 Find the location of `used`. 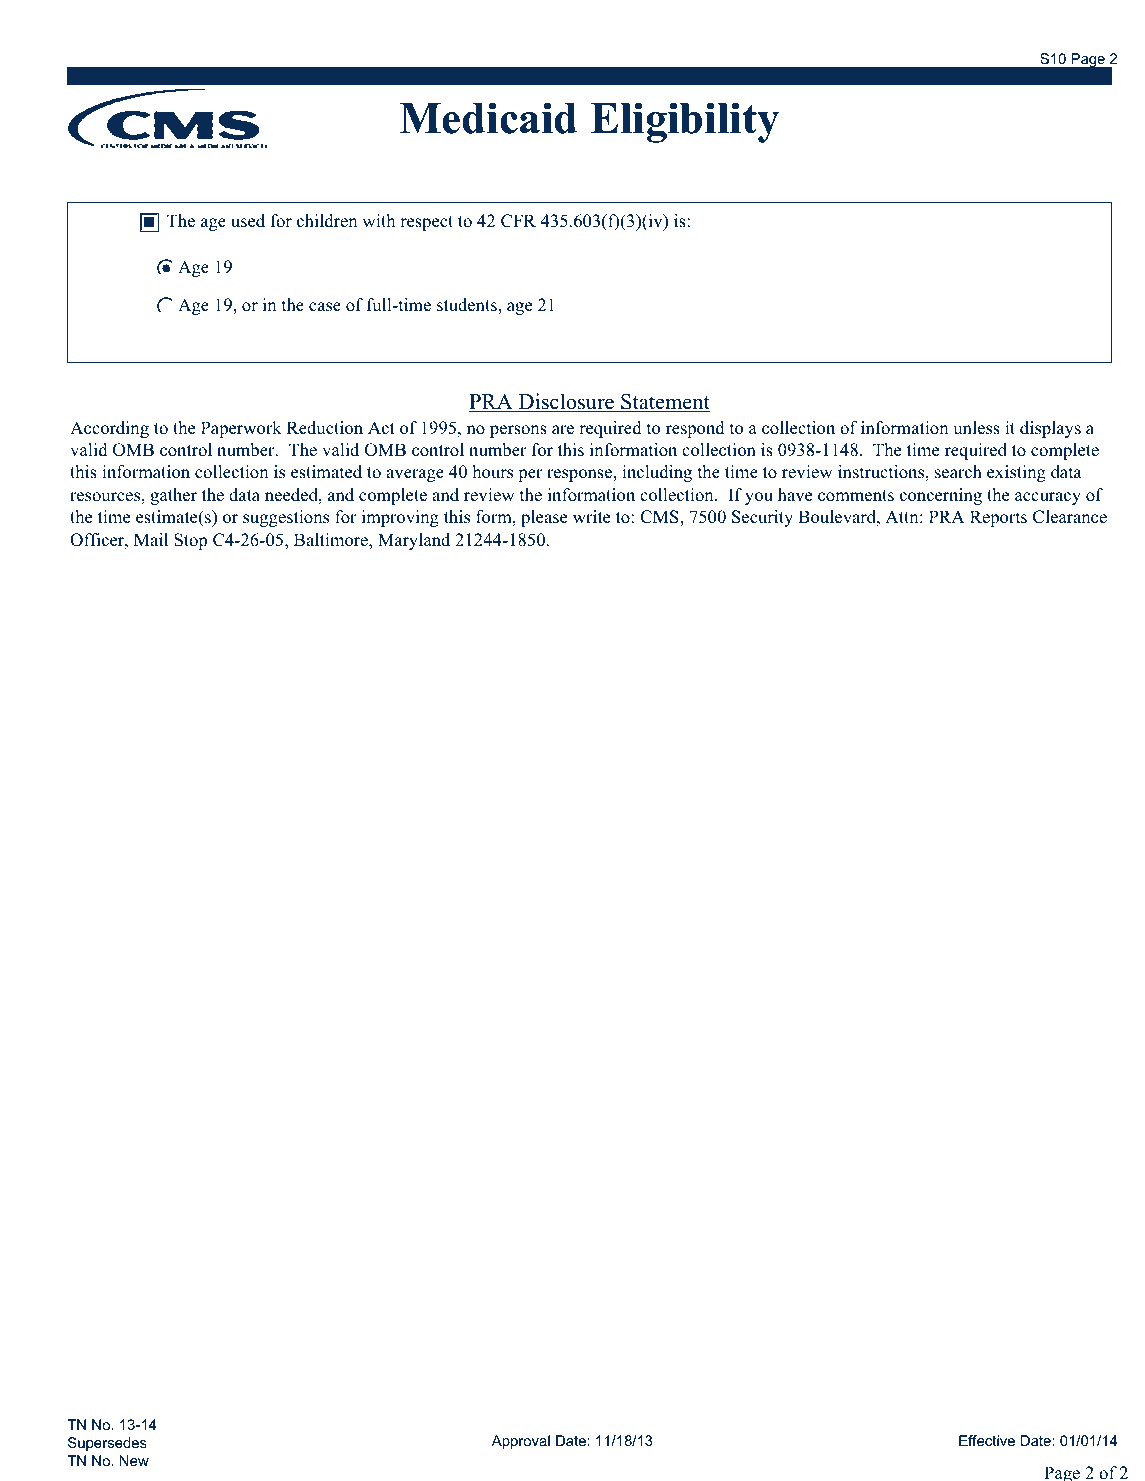

used is located at coordinates (248, 220).
